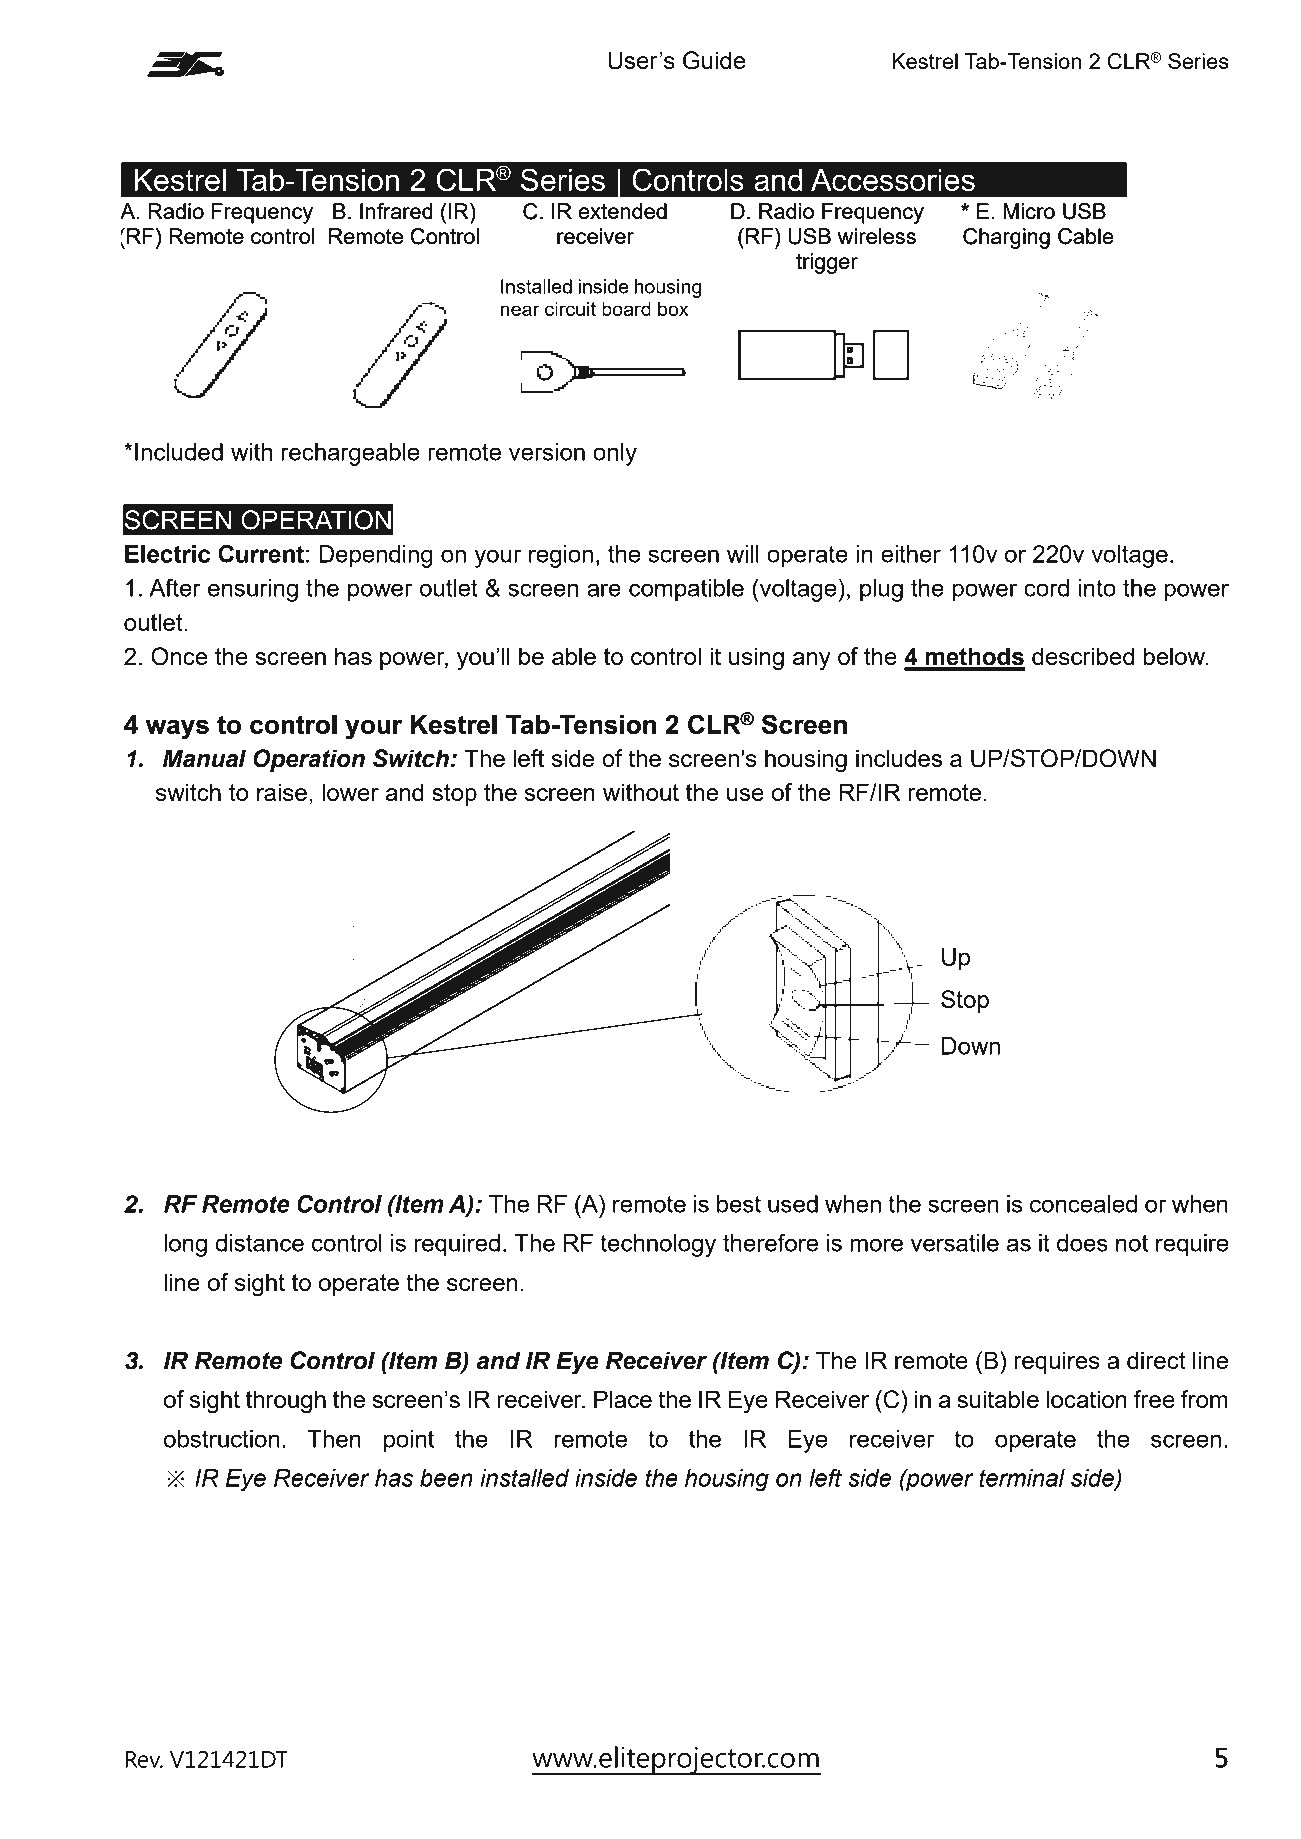 This document has height=1839, width=1301. What do you see at coordinates (899, 758) in the document?
I see `includes` at bounding box center [899, 758].
